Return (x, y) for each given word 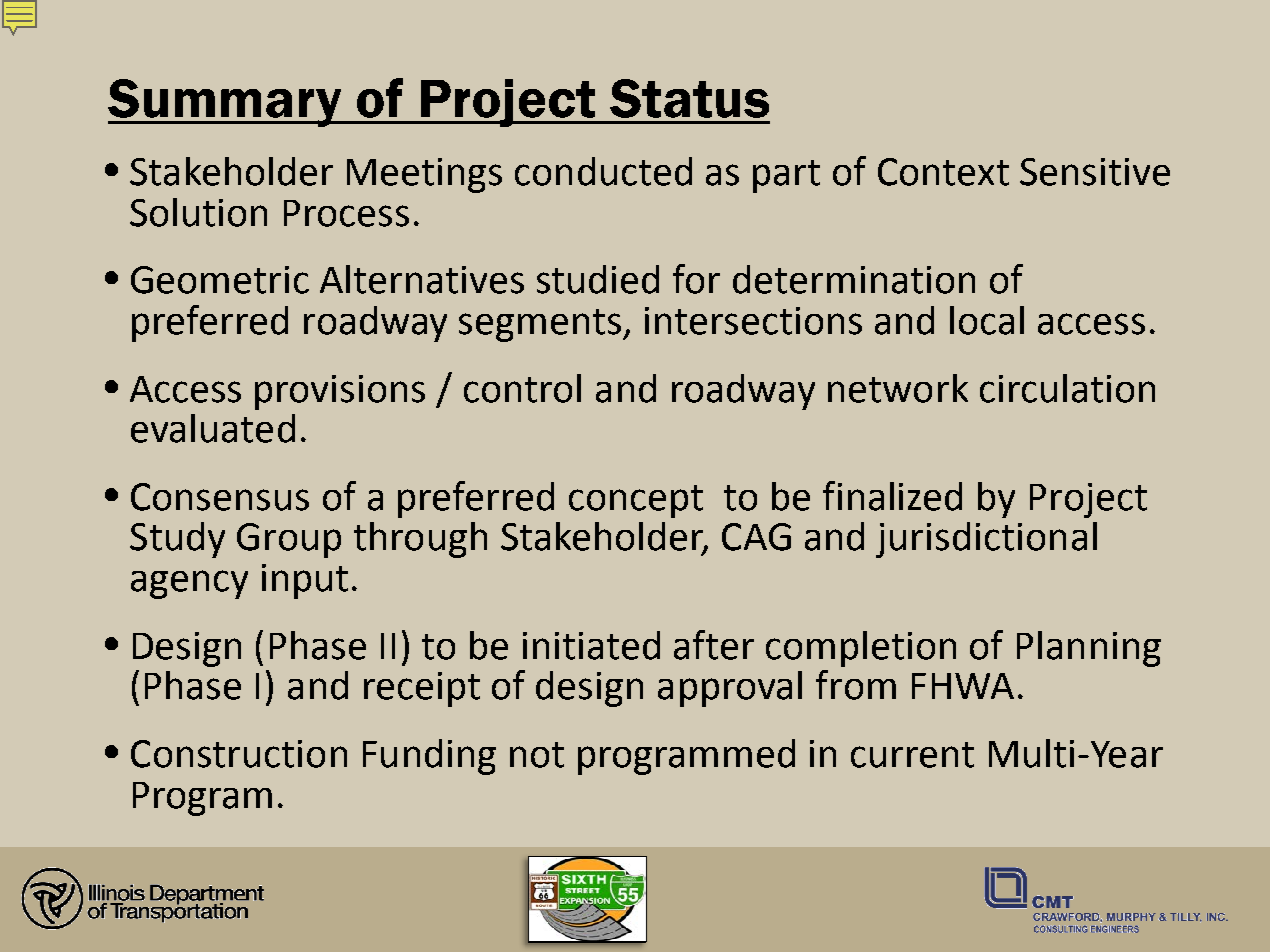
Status (689, 98)
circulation (1067, 388)
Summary (226, 103)
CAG (756, 537)
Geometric (220, 280)
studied (598, 279)
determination (854, 279)
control (522, 388)
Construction (239, 754)
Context (943, 172)
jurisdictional (986, 540)
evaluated (213, 428)
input (305, 581)
